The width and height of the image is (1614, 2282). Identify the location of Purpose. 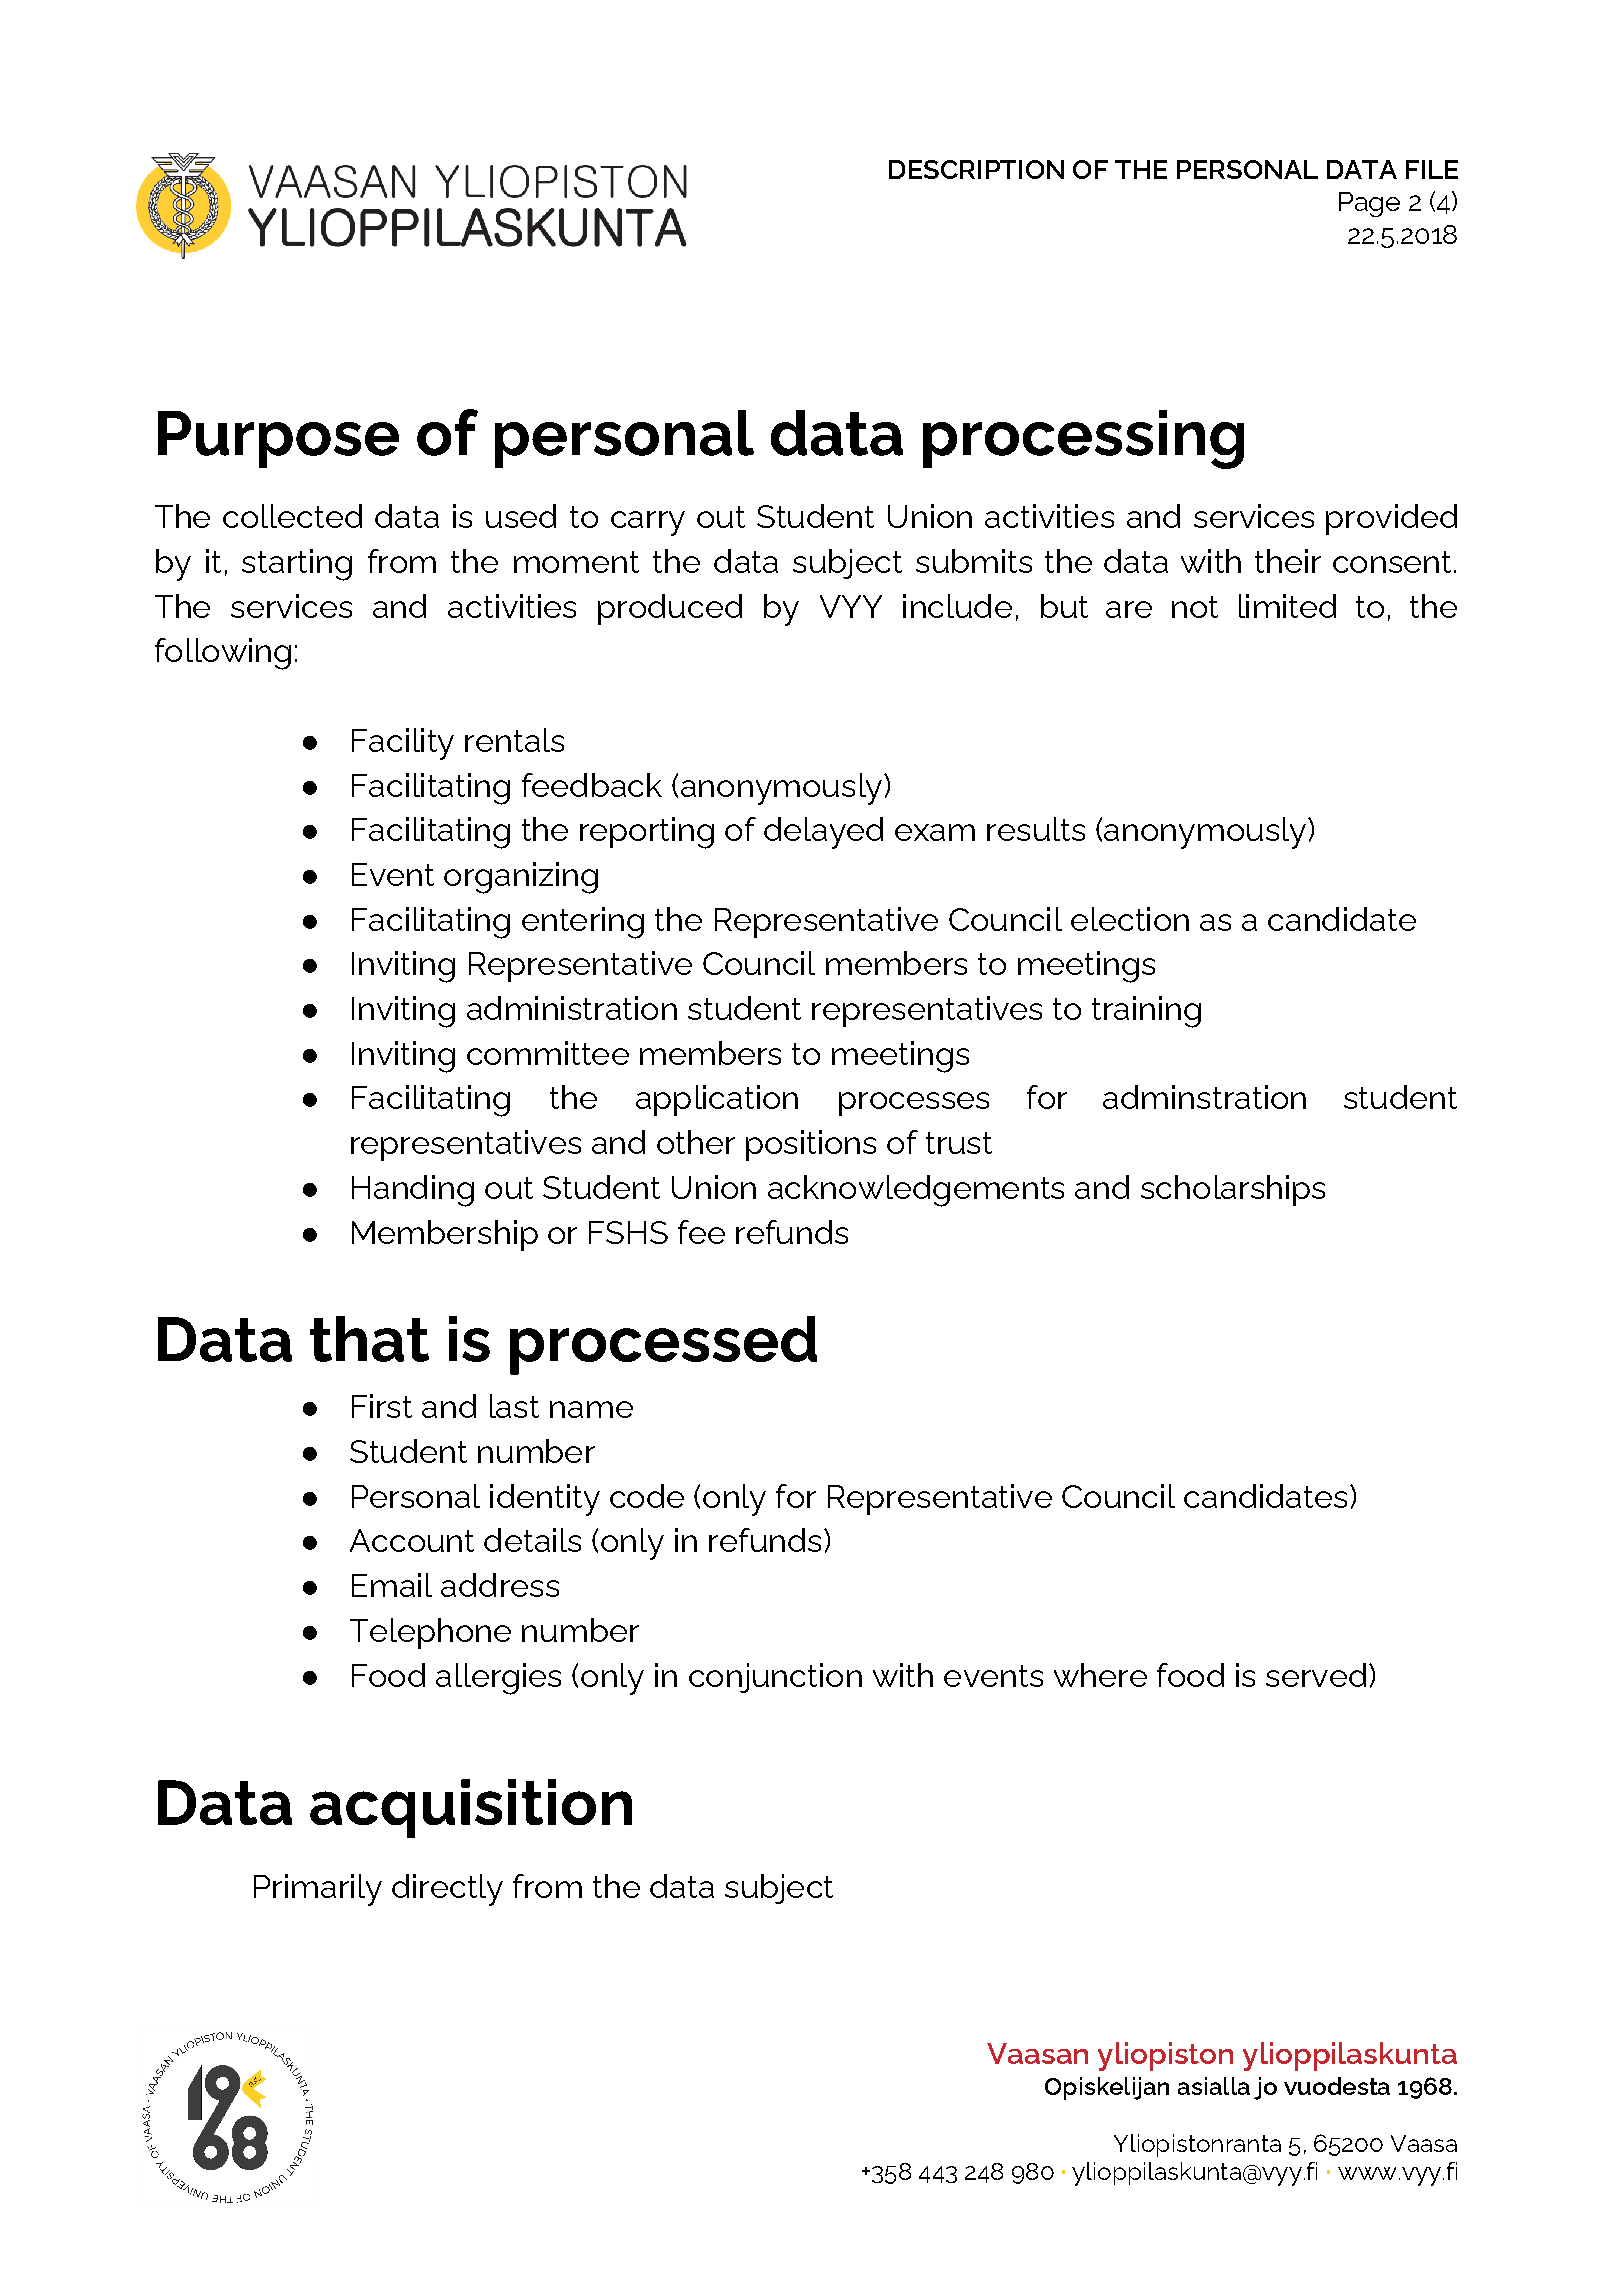
(278, 439).
